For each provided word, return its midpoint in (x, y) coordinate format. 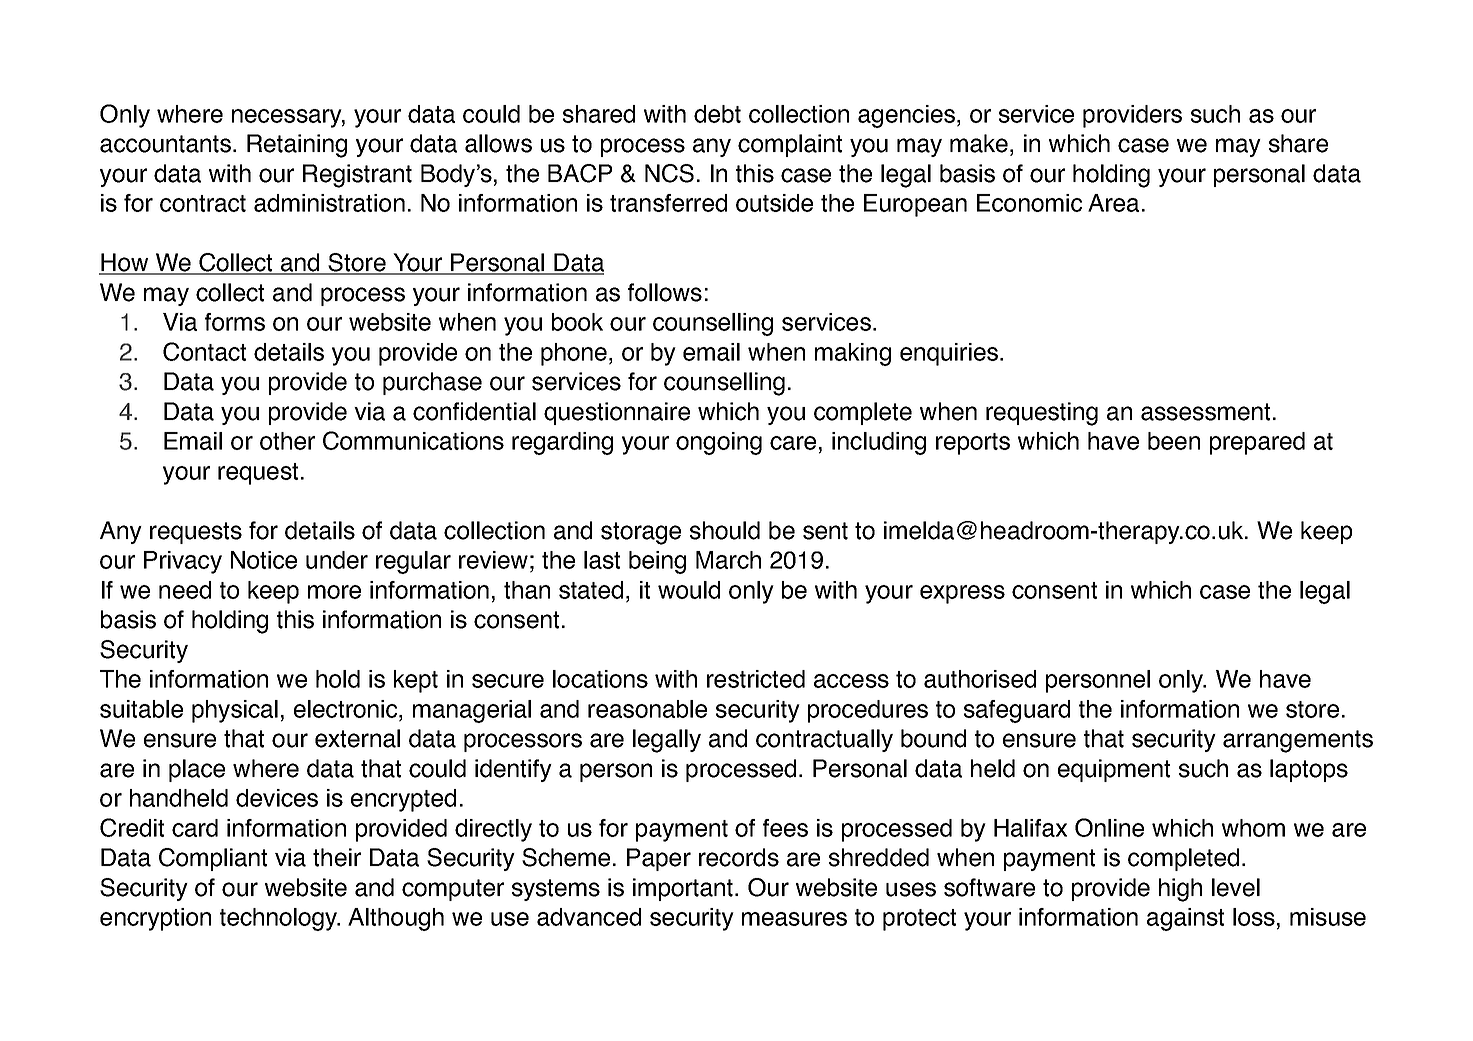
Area (1113, 203)
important (684, 889)
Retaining (297, 146)
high (1180, 890)
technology (280, 919)
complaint (790, 145)
